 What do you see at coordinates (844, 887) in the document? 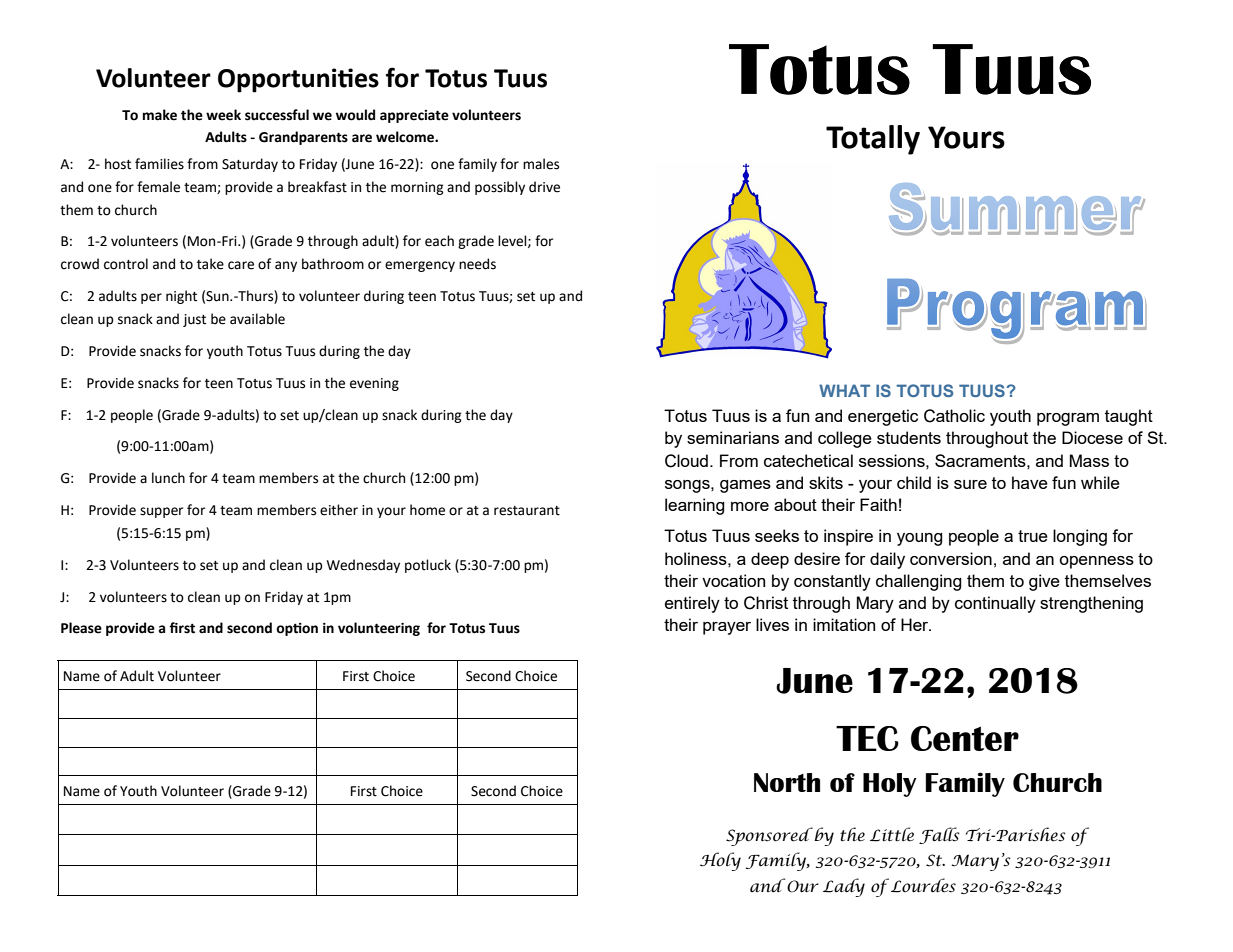
I see `Lady` at bounding box center [844, 887].
